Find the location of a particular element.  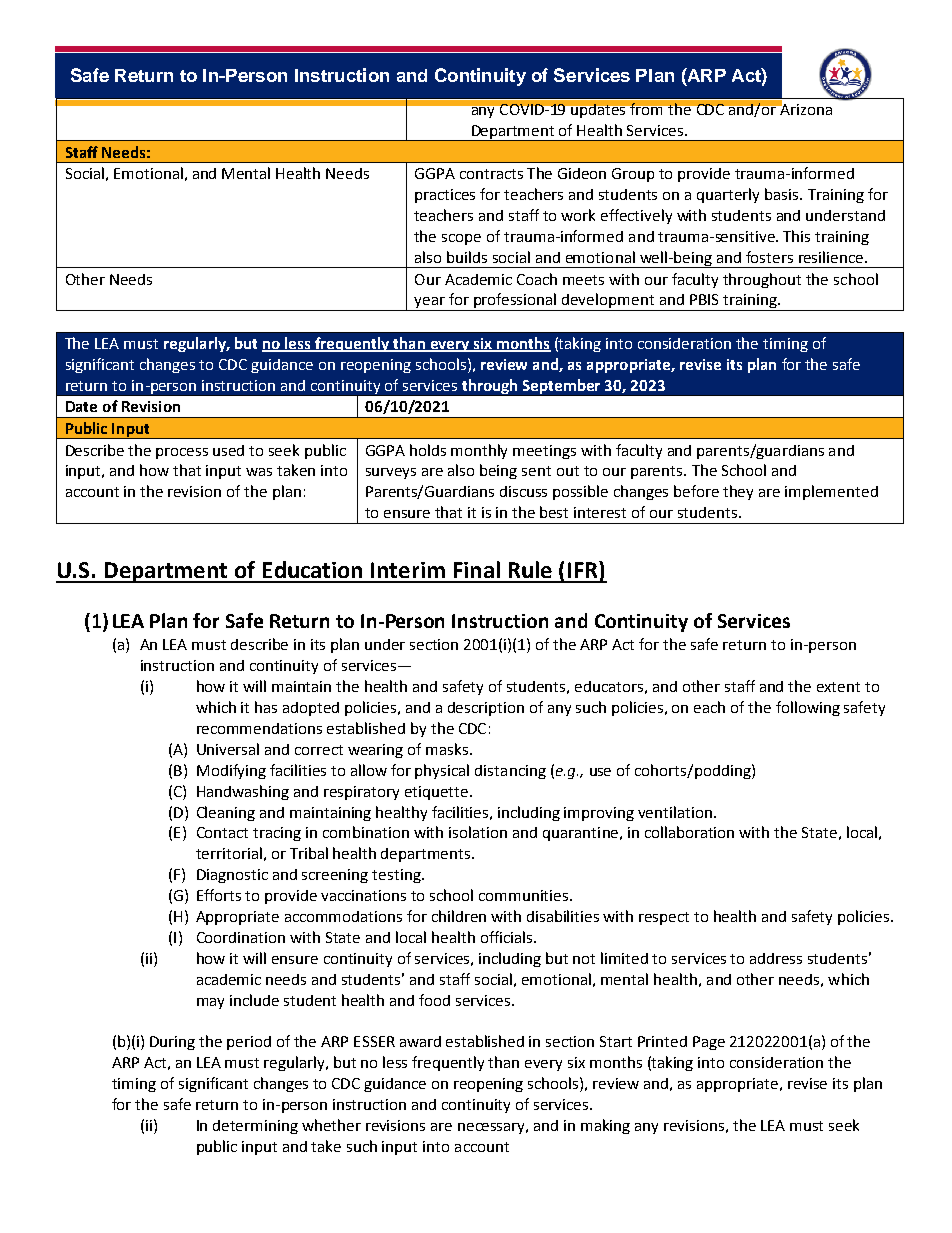

contracts is located at coordinates (491, 174).
